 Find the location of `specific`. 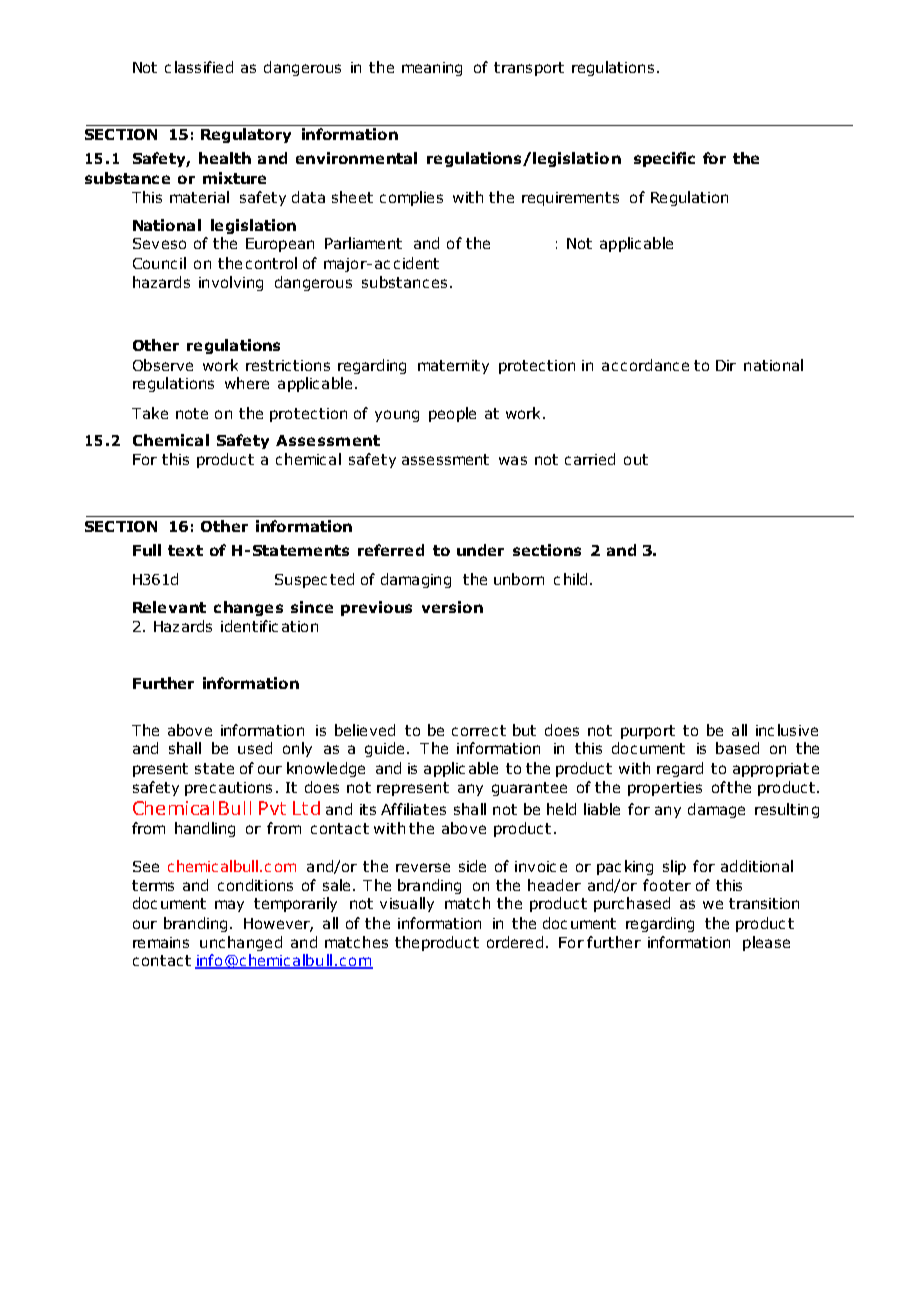

specific is located at coordinates (664, 159).
